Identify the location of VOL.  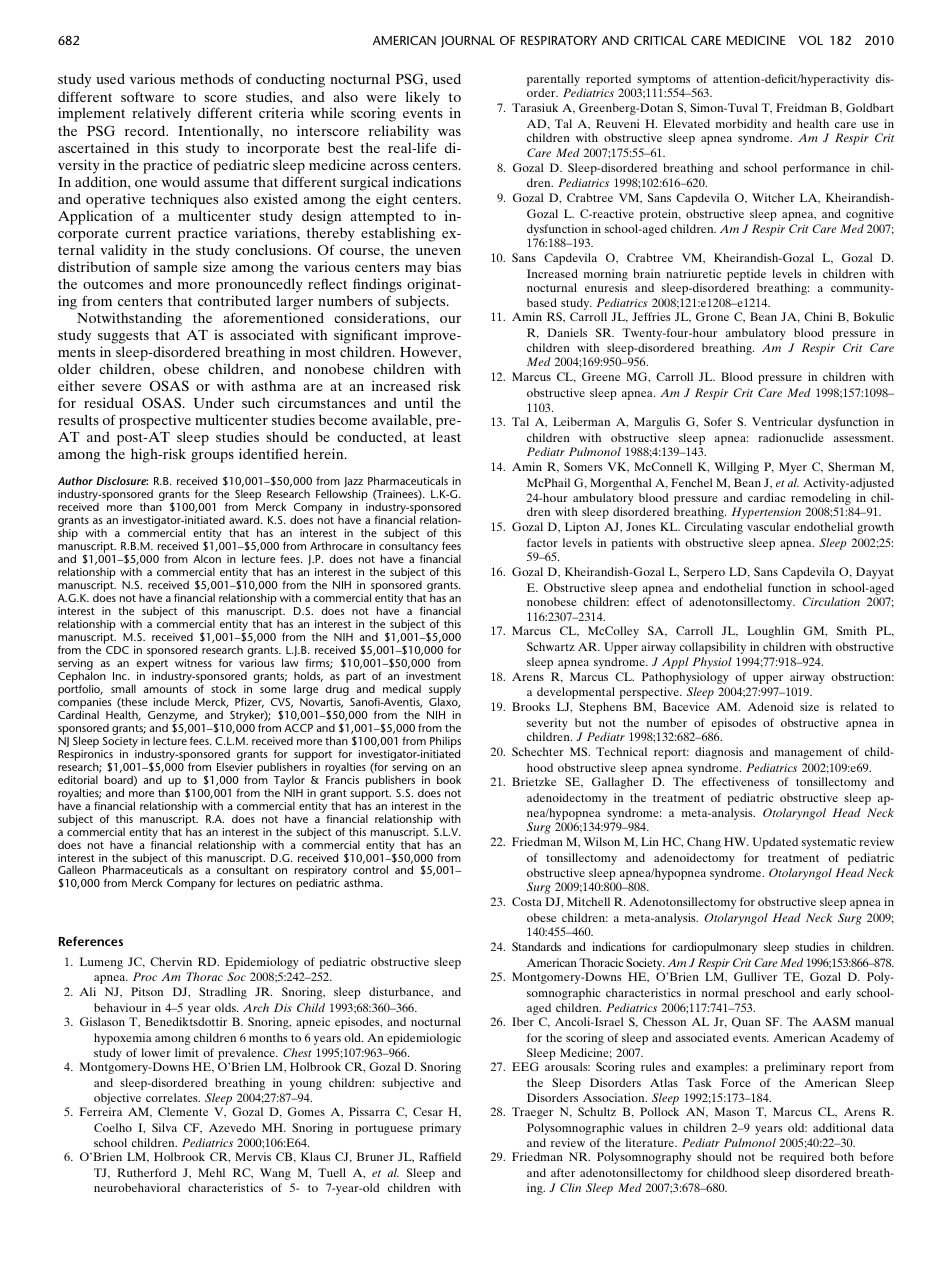
(811, 40).
